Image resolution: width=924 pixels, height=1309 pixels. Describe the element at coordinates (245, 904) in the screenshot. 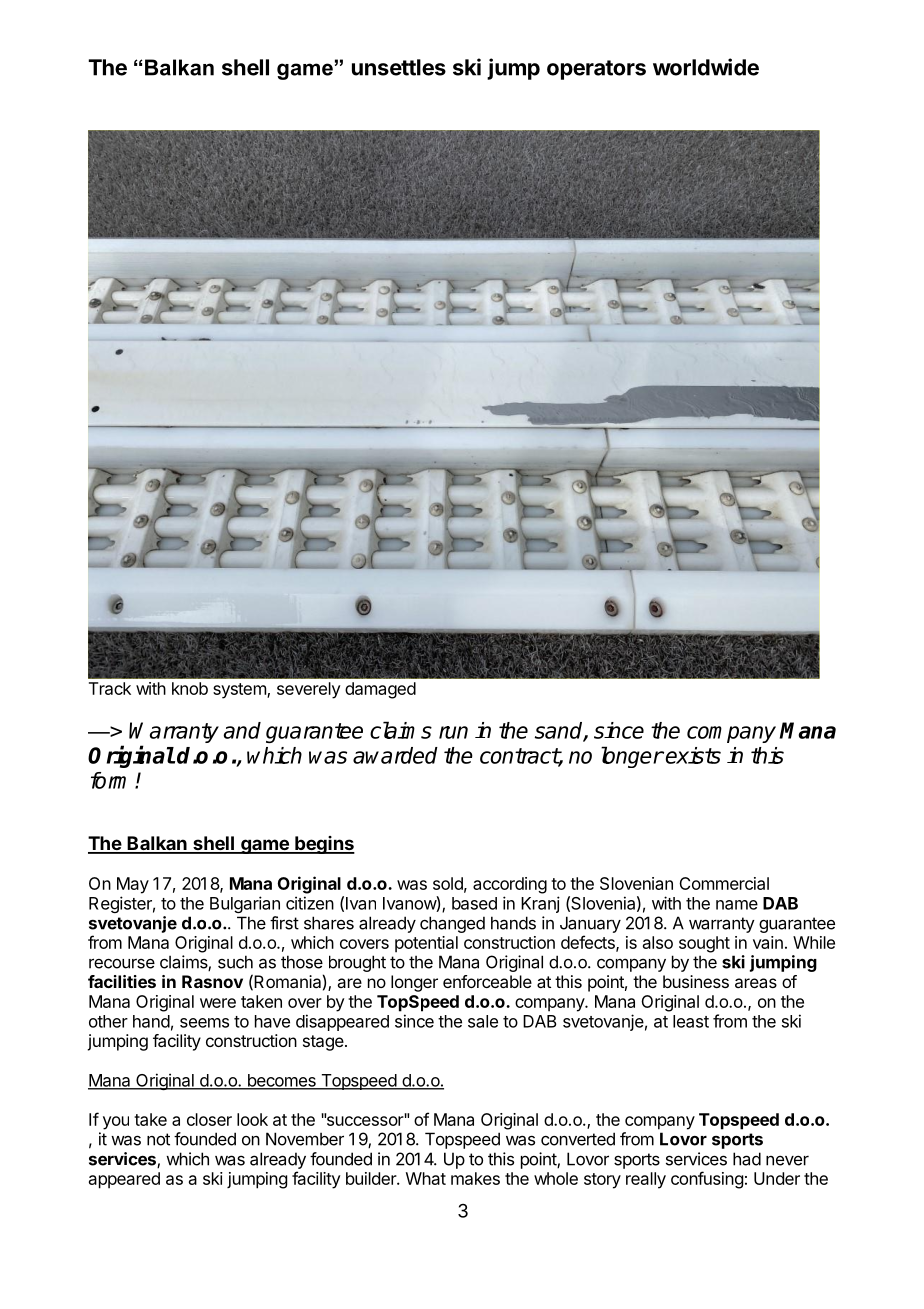

I see `Bulgarian` at that location.
